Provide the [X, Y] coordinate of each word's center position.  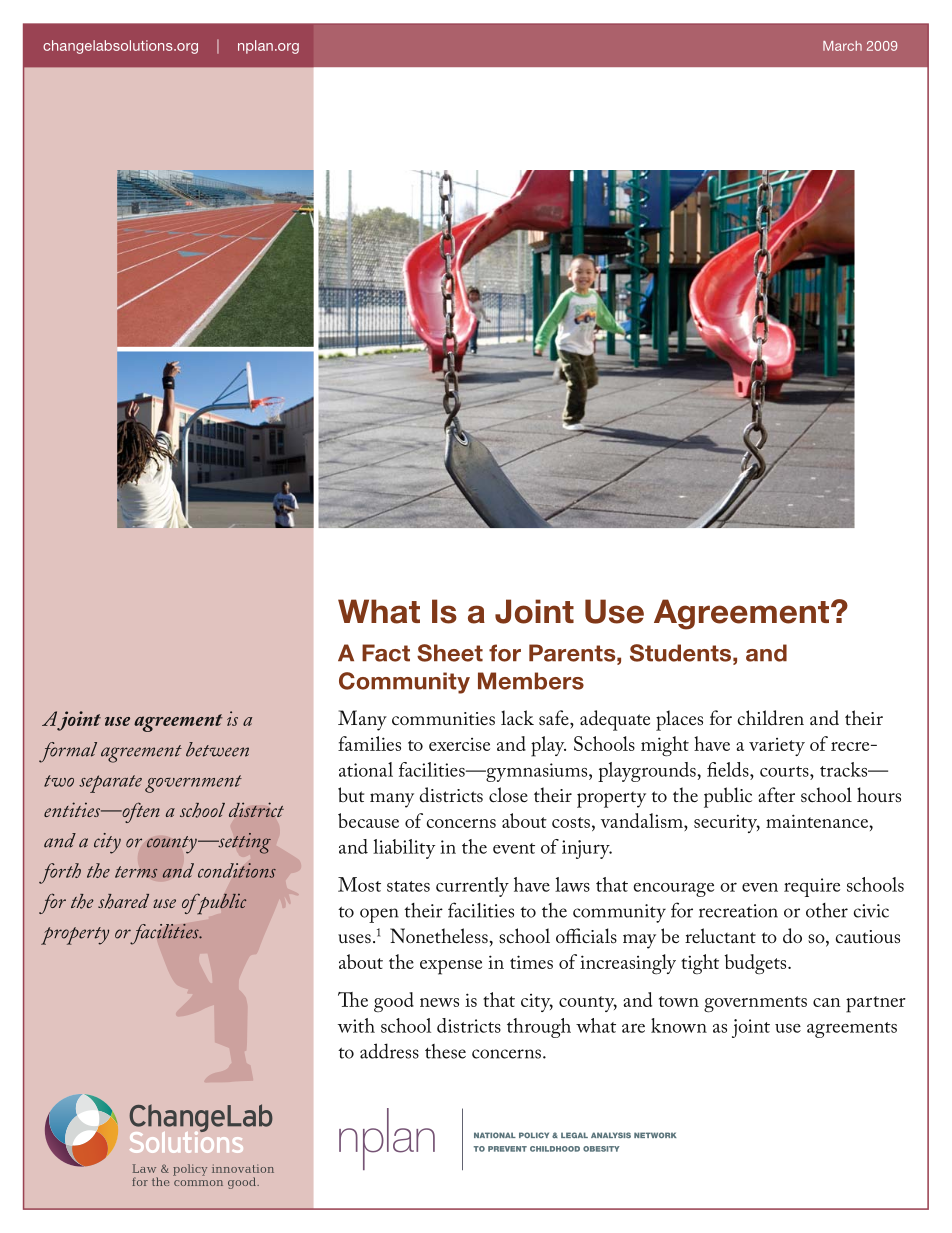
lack [517, 717]
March [842, 46]
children [771, 718]
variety [777, 747]
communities [443, 718]
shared [123, 901]
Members [531, 681]
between [217, 749]
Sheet [450, 653]
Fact [386, 653]
